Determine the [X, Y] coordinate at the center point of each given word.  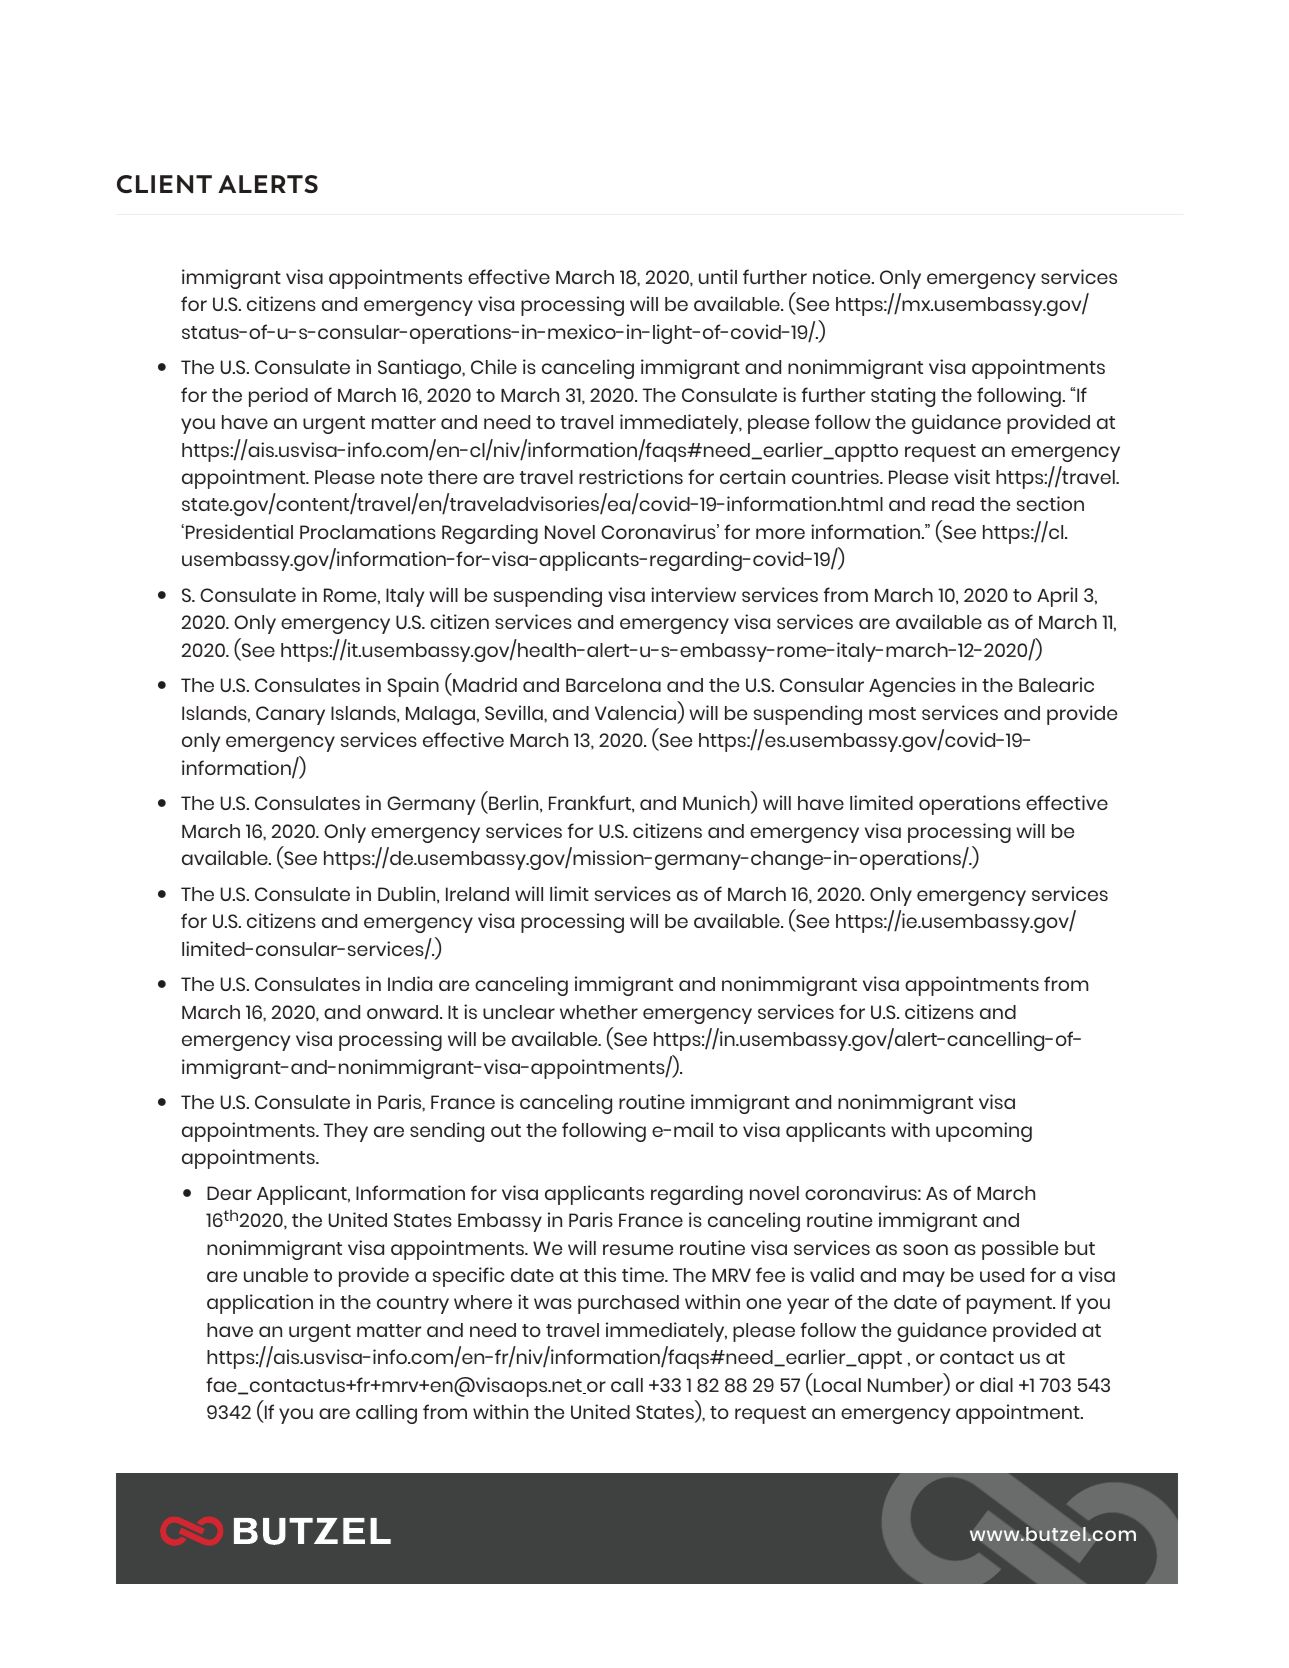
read [953, 504]
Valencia [637, 714]
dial [996, 1384]
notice [843, 276]
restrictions [631, 476]
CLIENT [164, 184]
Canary [290, 715]
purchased [628, 1304]
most [892, 713]
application [260, 1304]
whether [599, 1012]
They [346, 1132]
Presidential [238, 531]
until [718, 276]
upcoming [984, 1132]
